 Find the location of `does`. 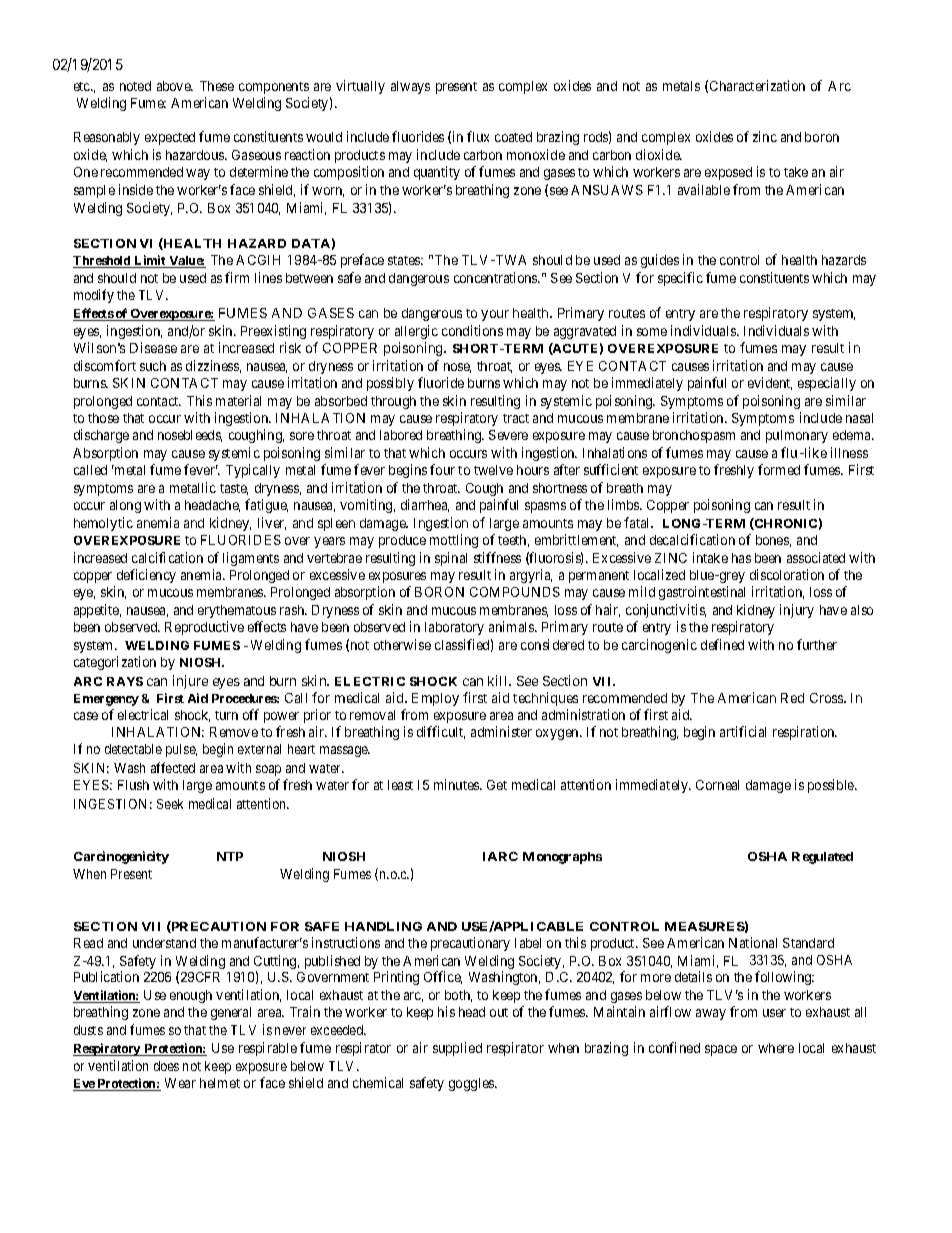

does is located at coordinates (166, 1066).
